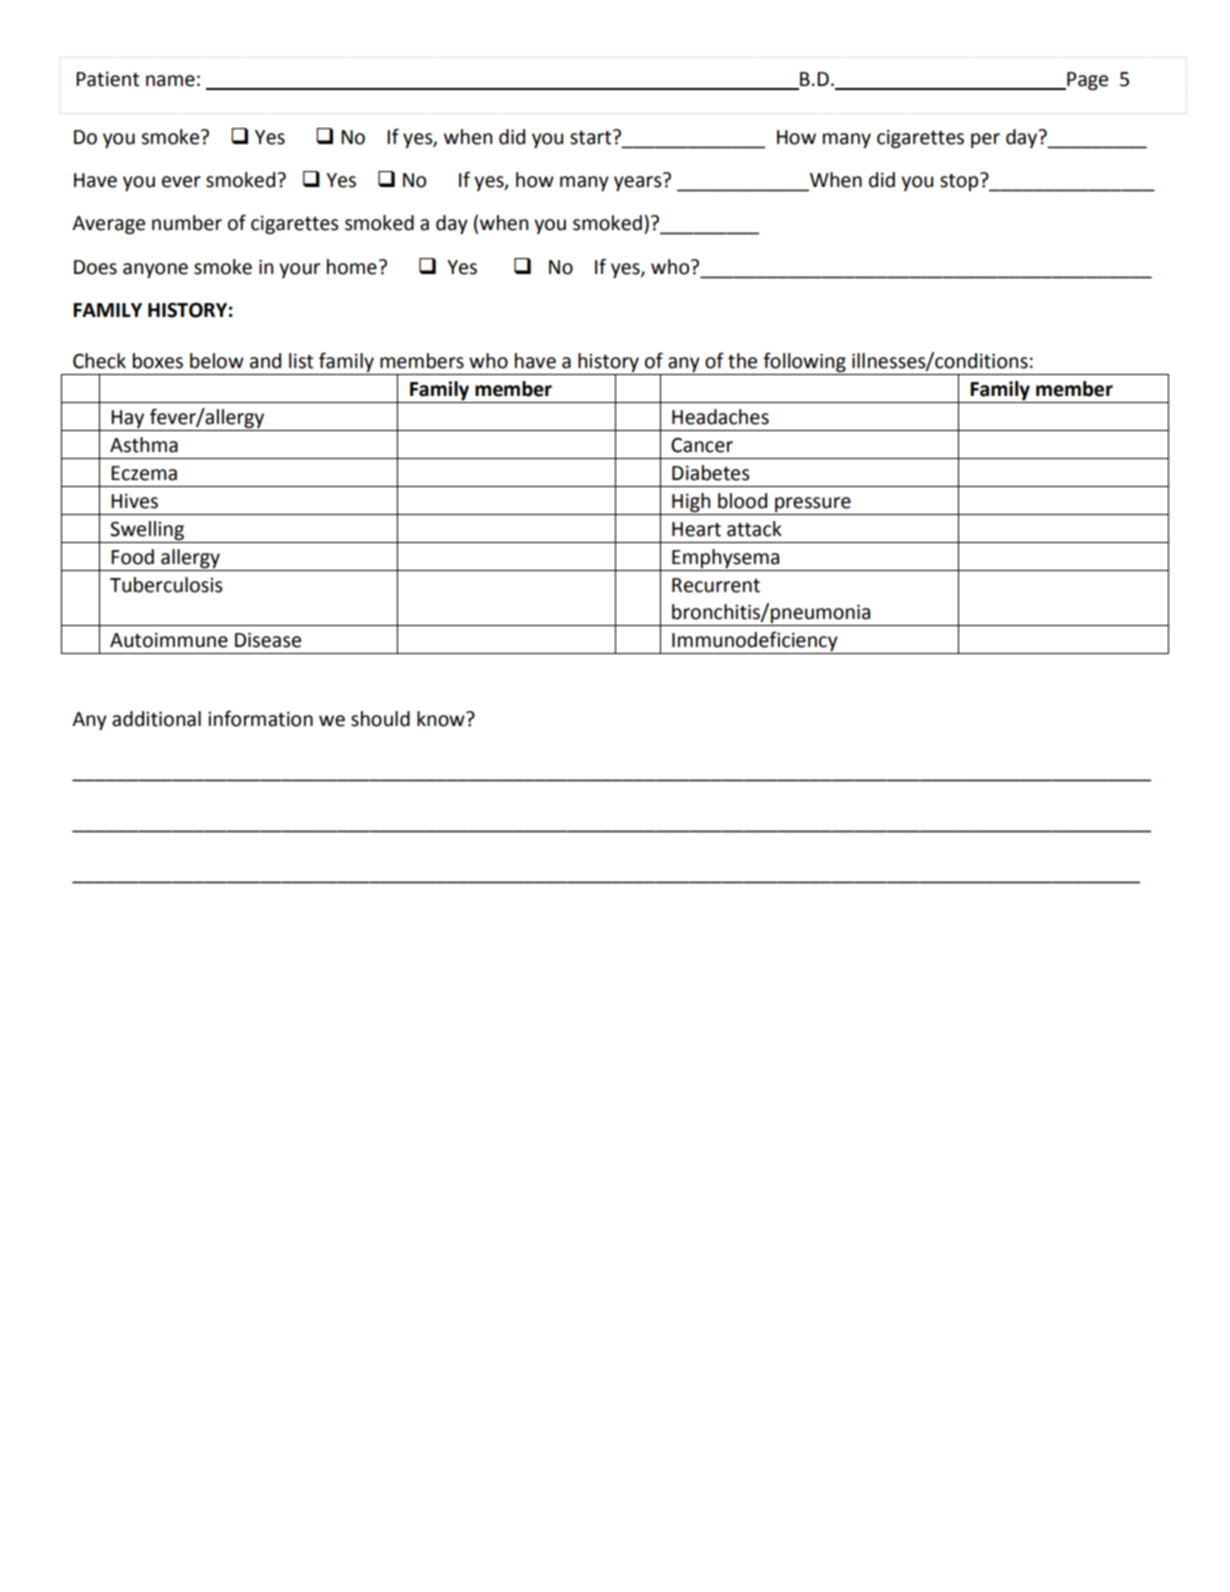 This screenshot has width=1230, height=1592. What do you see at coordinates (985, 140) in the screenshot?
I see `per` at bounding box center [985, 140].
